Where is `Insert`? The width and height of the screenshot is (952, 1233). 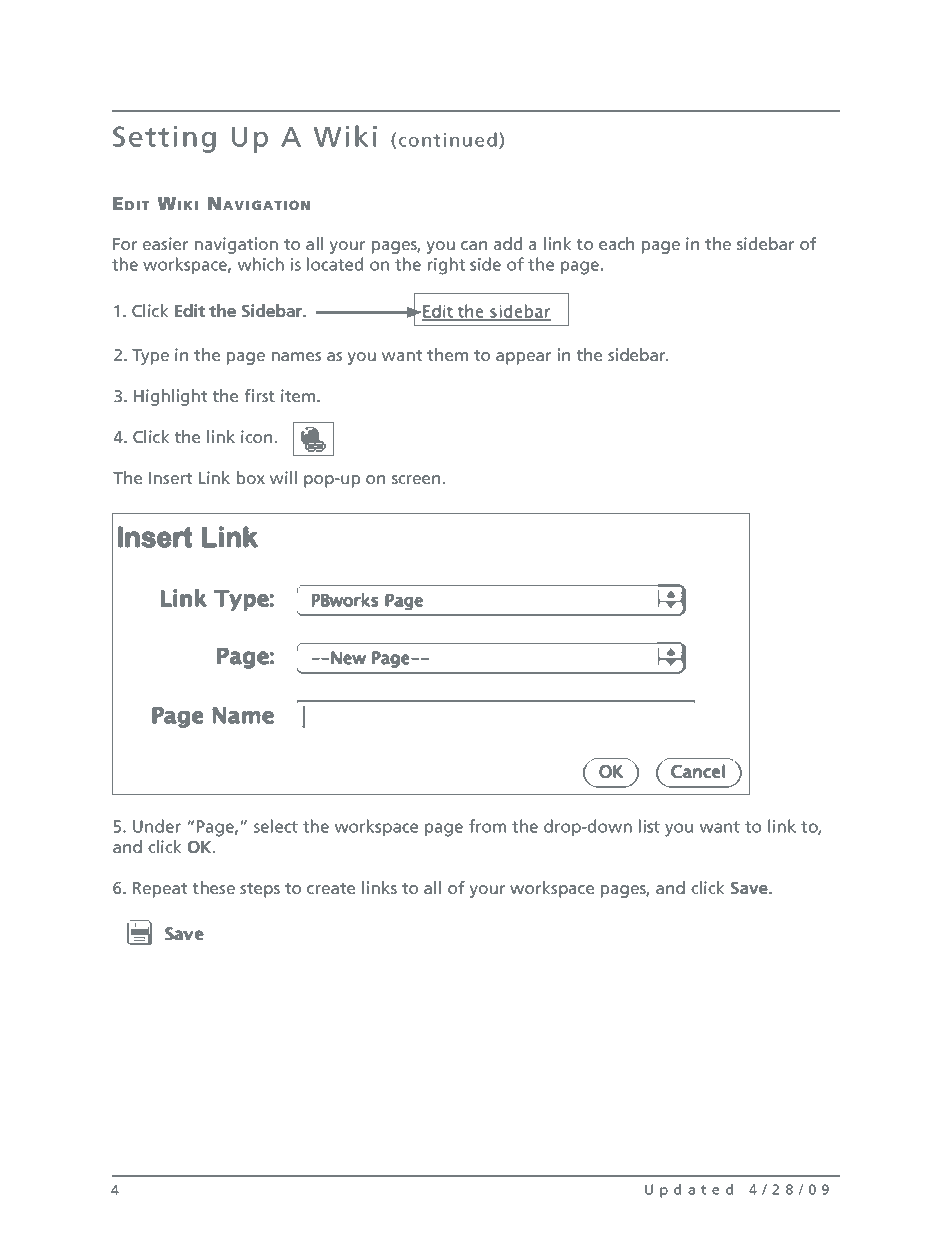
Insert is located at coordinates (170, 478).
